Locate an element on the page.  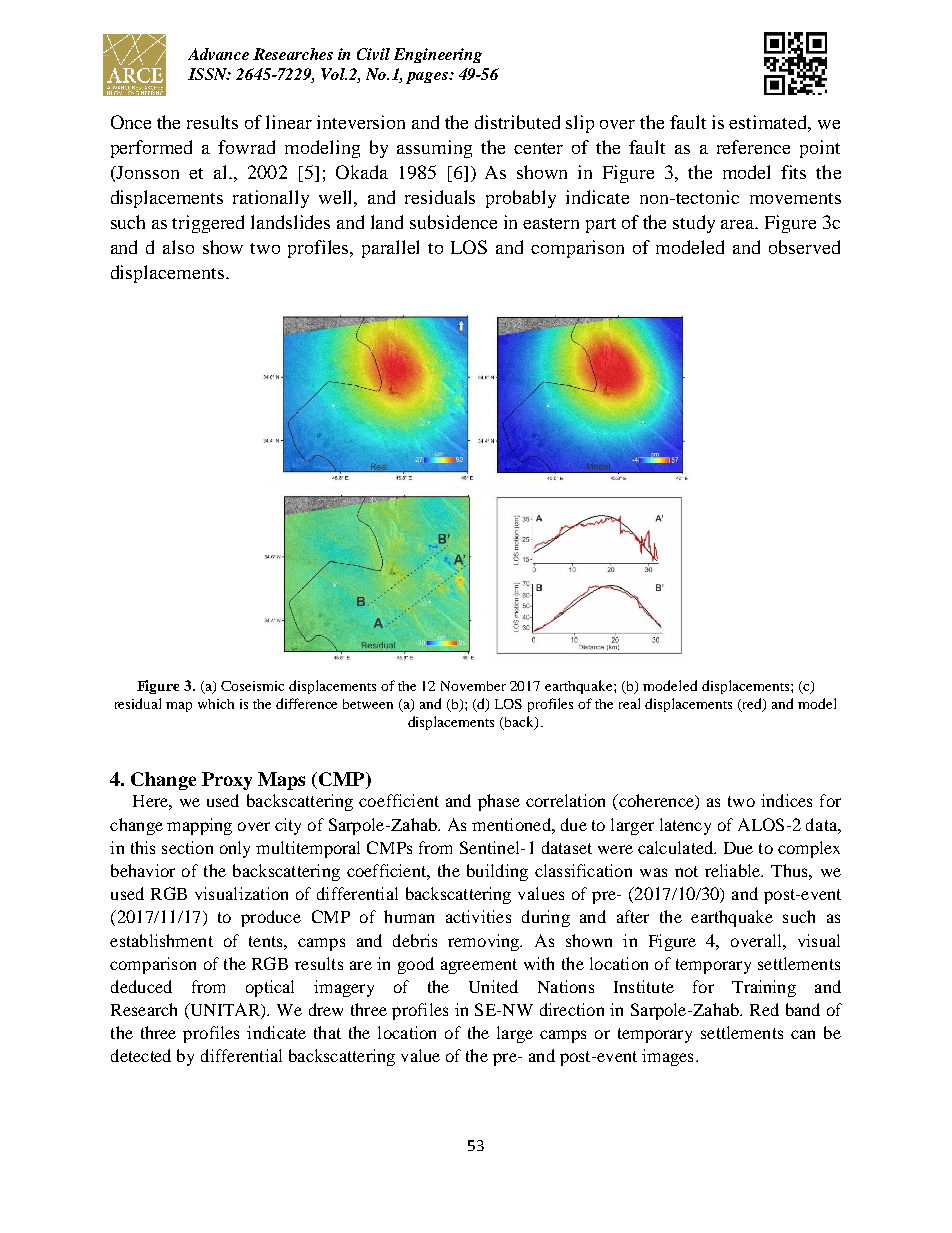
Advance is located at coordinates (218, 54).
